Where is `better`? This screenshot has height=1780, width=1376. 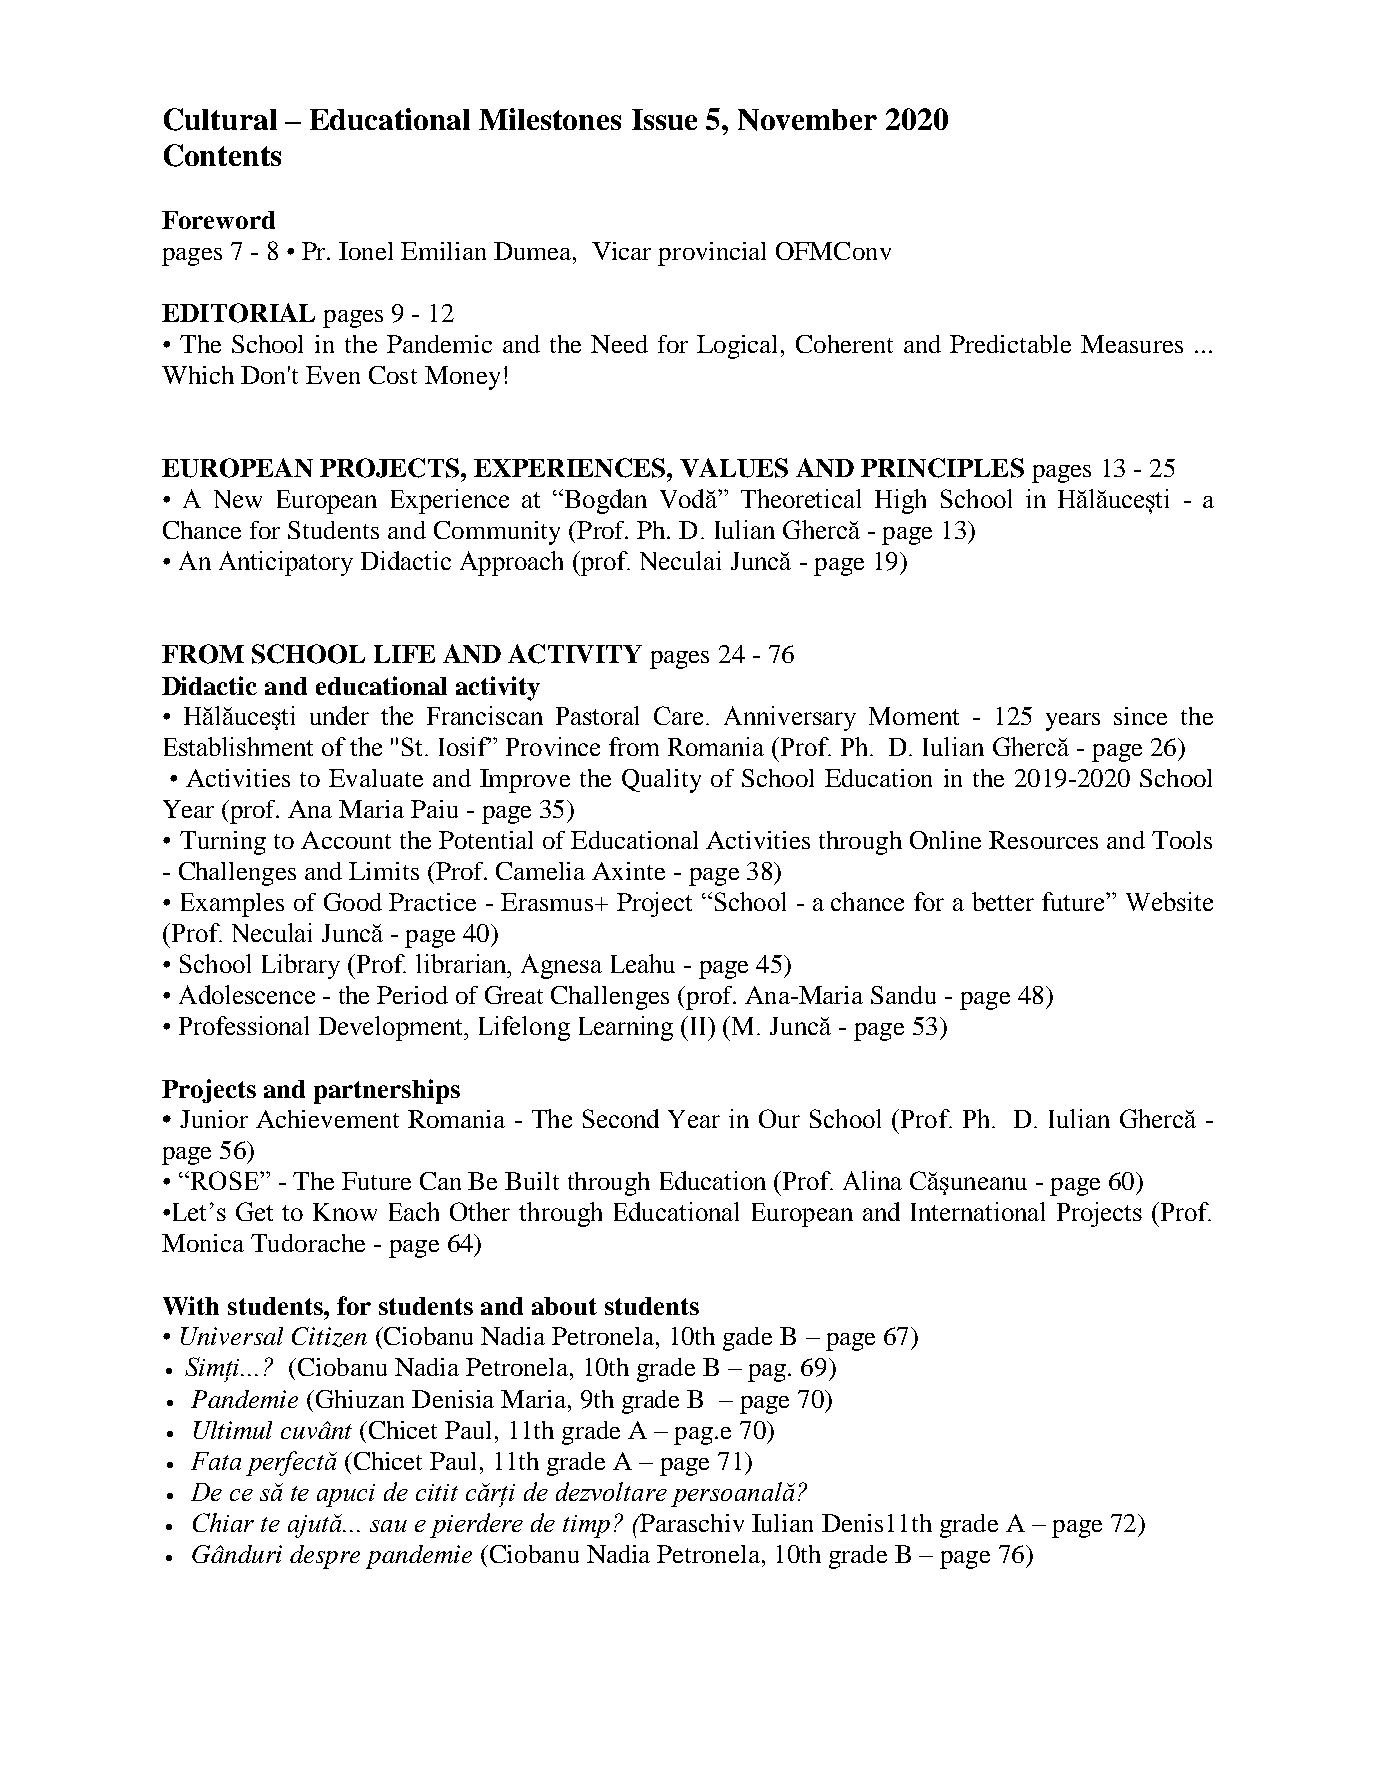
better is located at coordinates (1003, 901).
